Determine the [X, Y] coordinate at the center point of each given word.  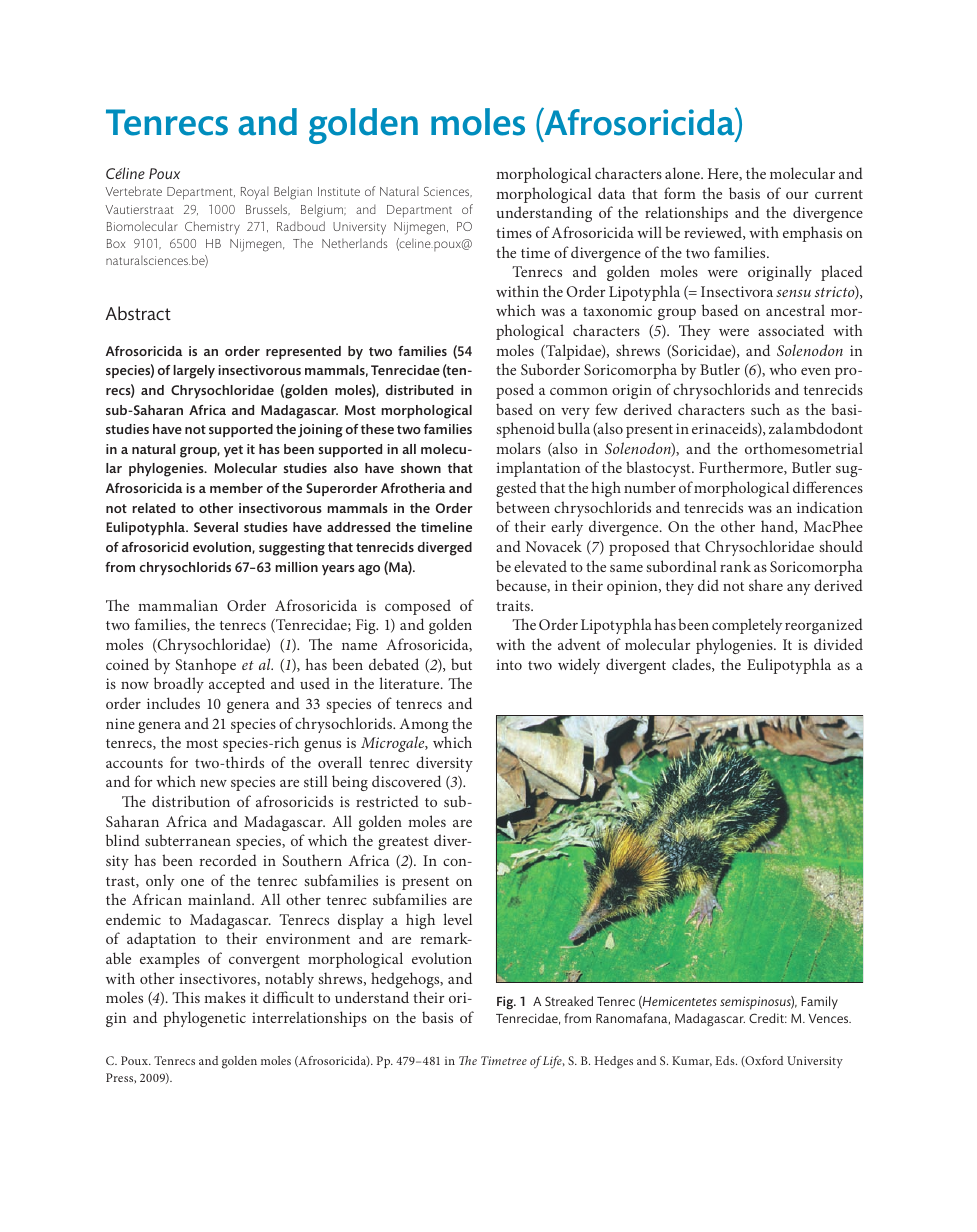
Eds [726, 1060]
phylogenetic [204, 1019]
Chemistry [212, 228]
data [612, 193]
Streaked [569, 1001]
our [797, 195]
